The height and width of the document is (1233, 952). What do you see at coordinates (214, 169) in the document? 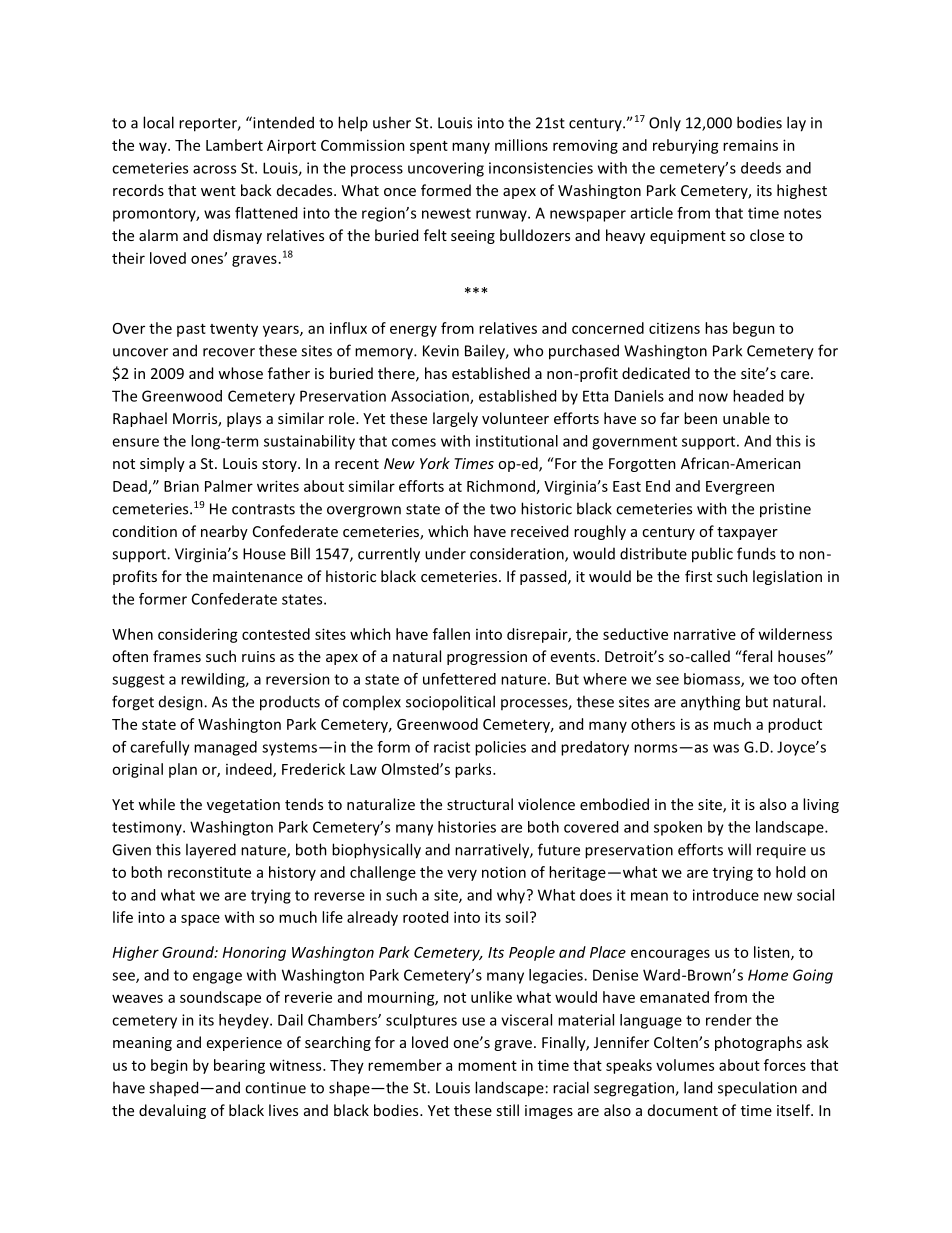
I see `across` at bounding box center [214, 169].
